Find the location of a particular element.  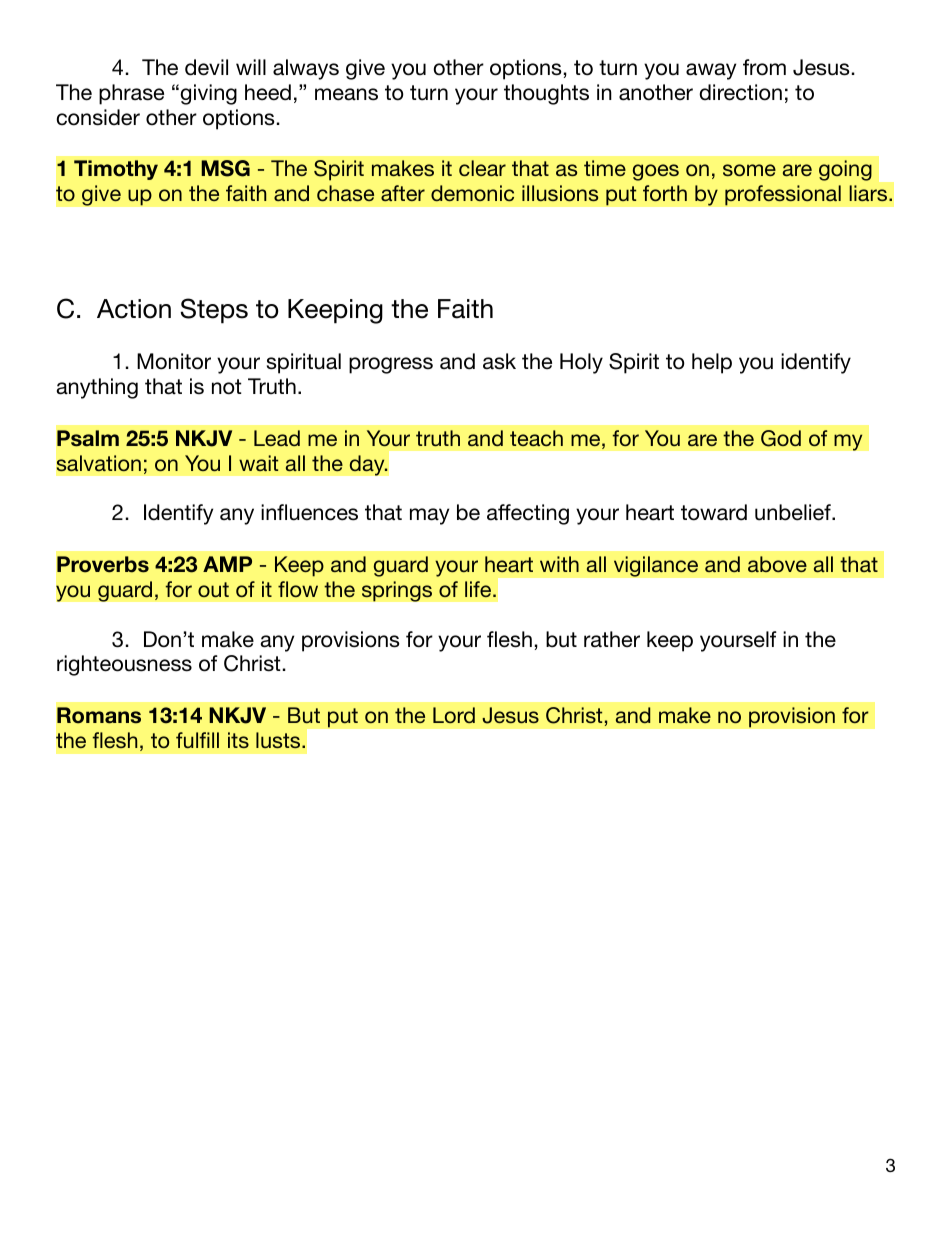

Action is located at coordinates (134, 309).
